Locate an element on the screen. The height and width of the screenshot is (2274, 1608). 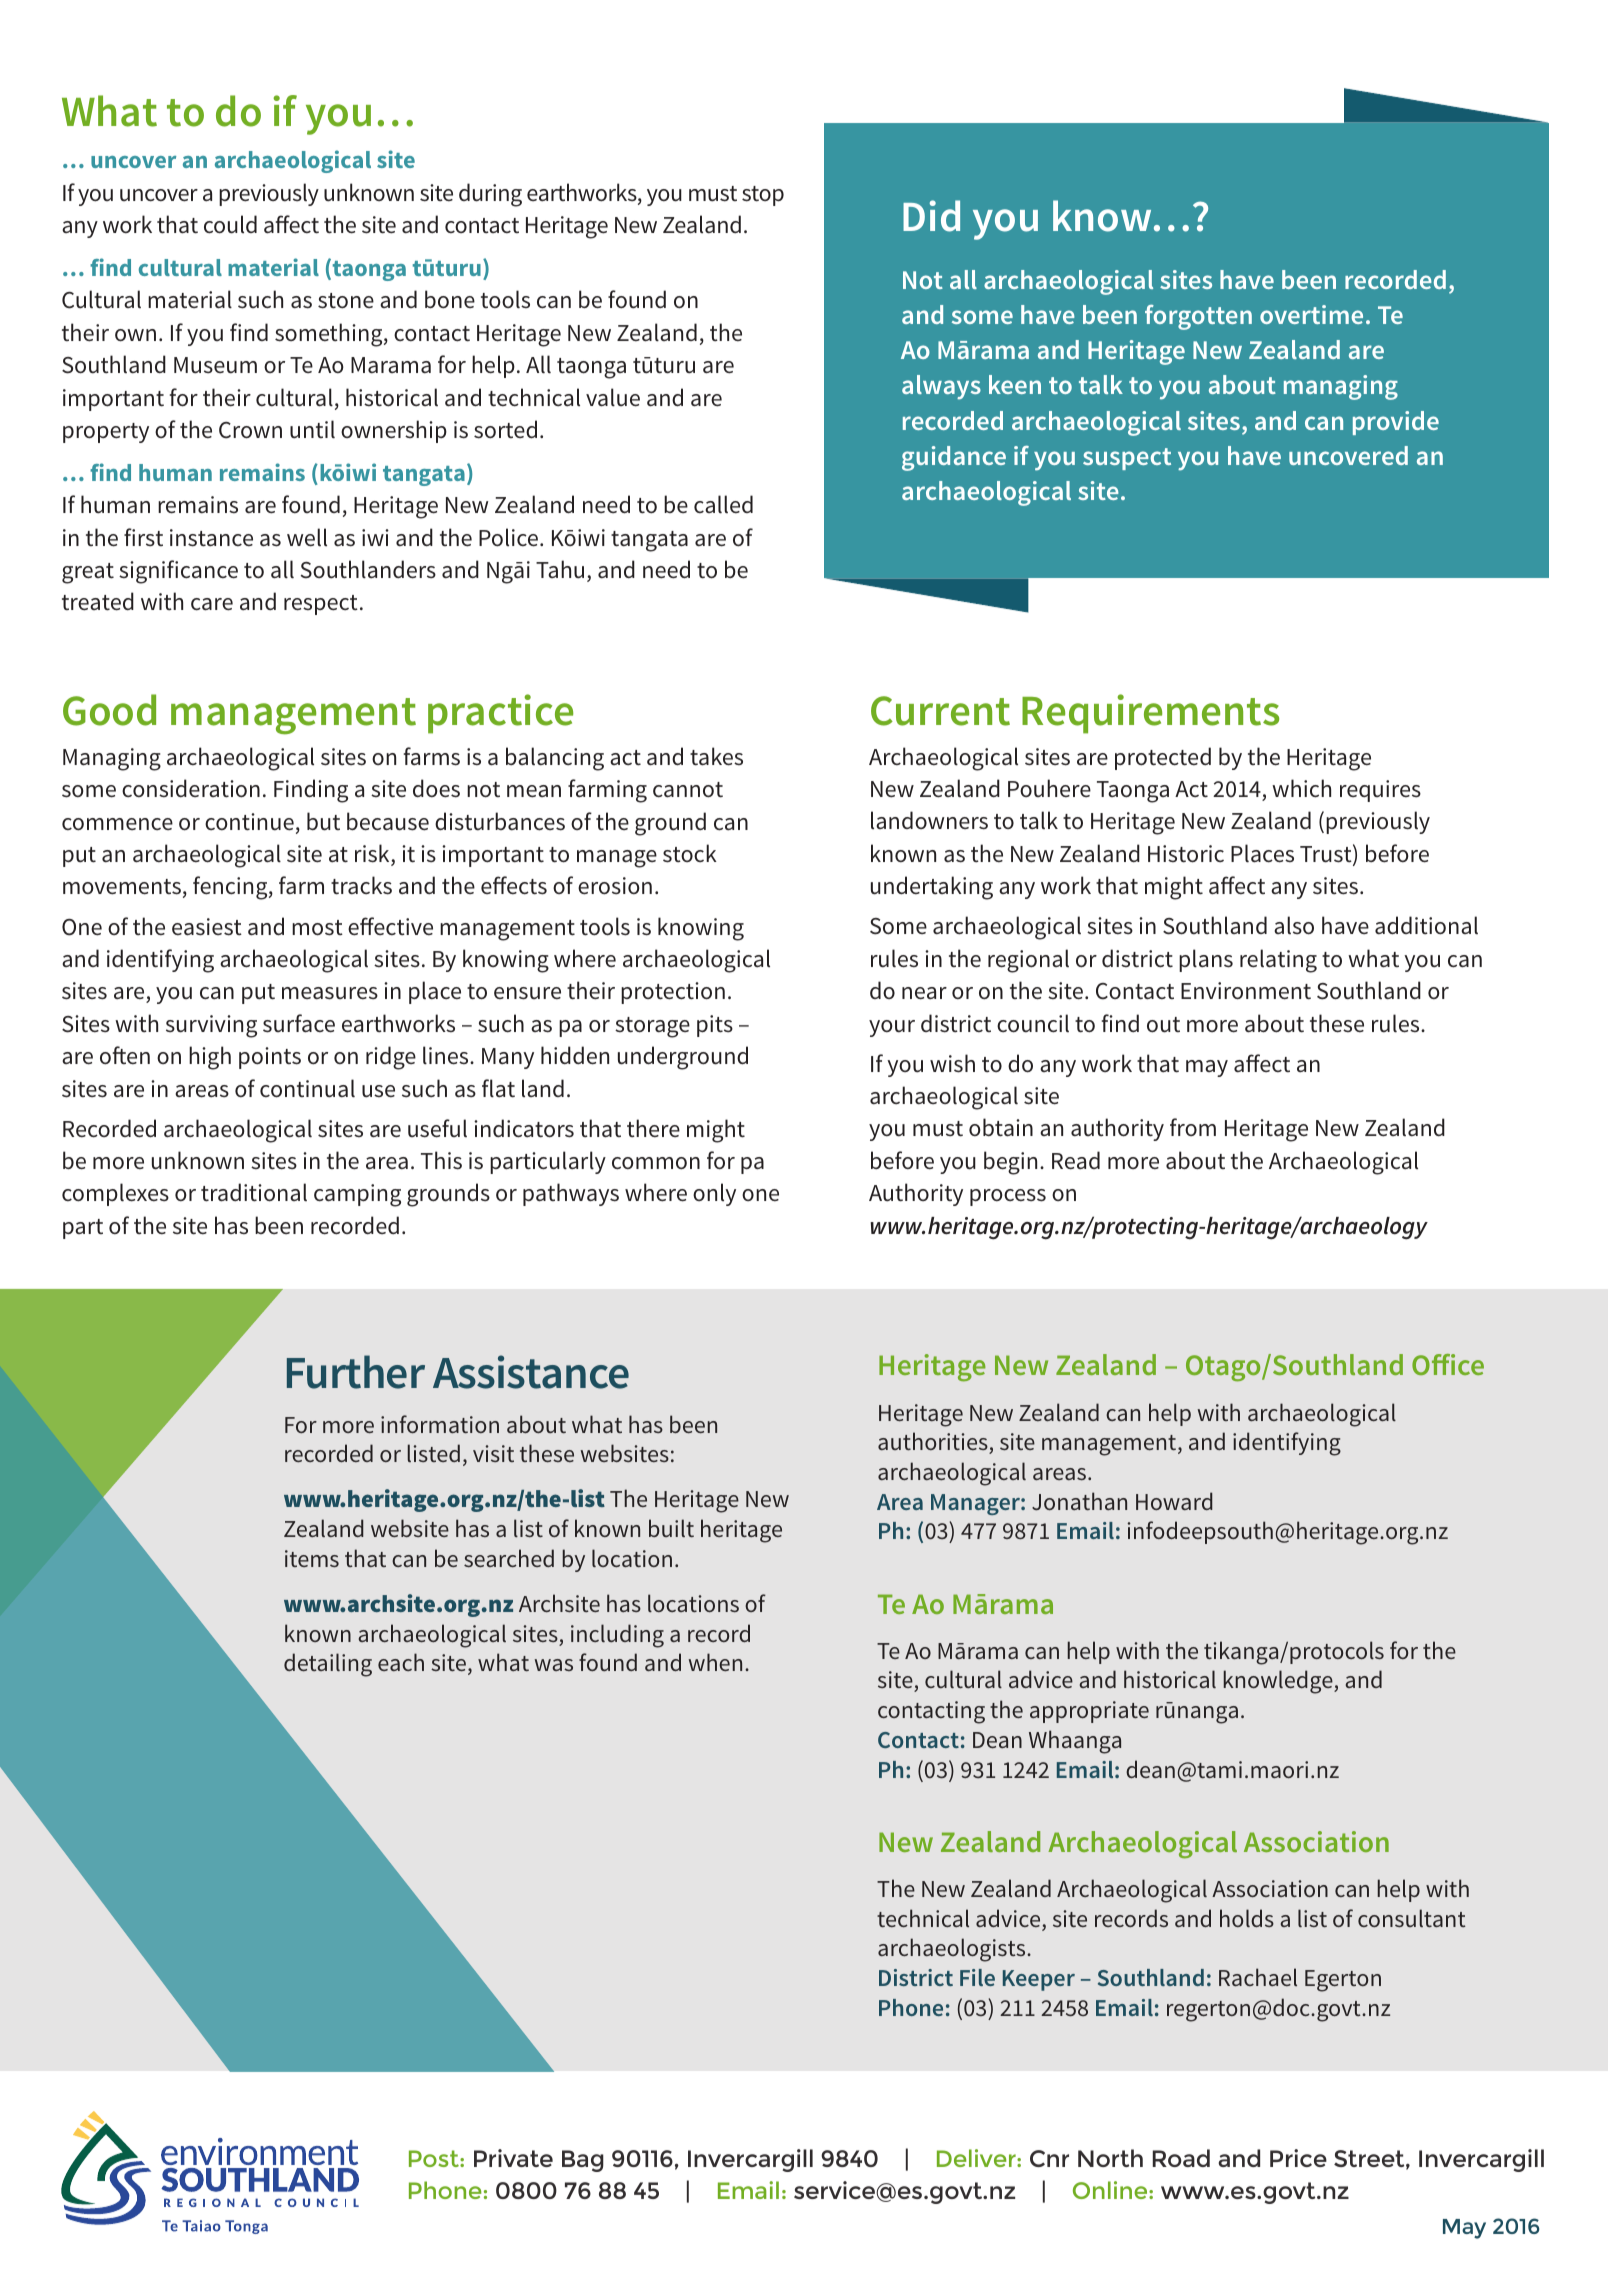
Further is located at coordinates (356, 1372).
